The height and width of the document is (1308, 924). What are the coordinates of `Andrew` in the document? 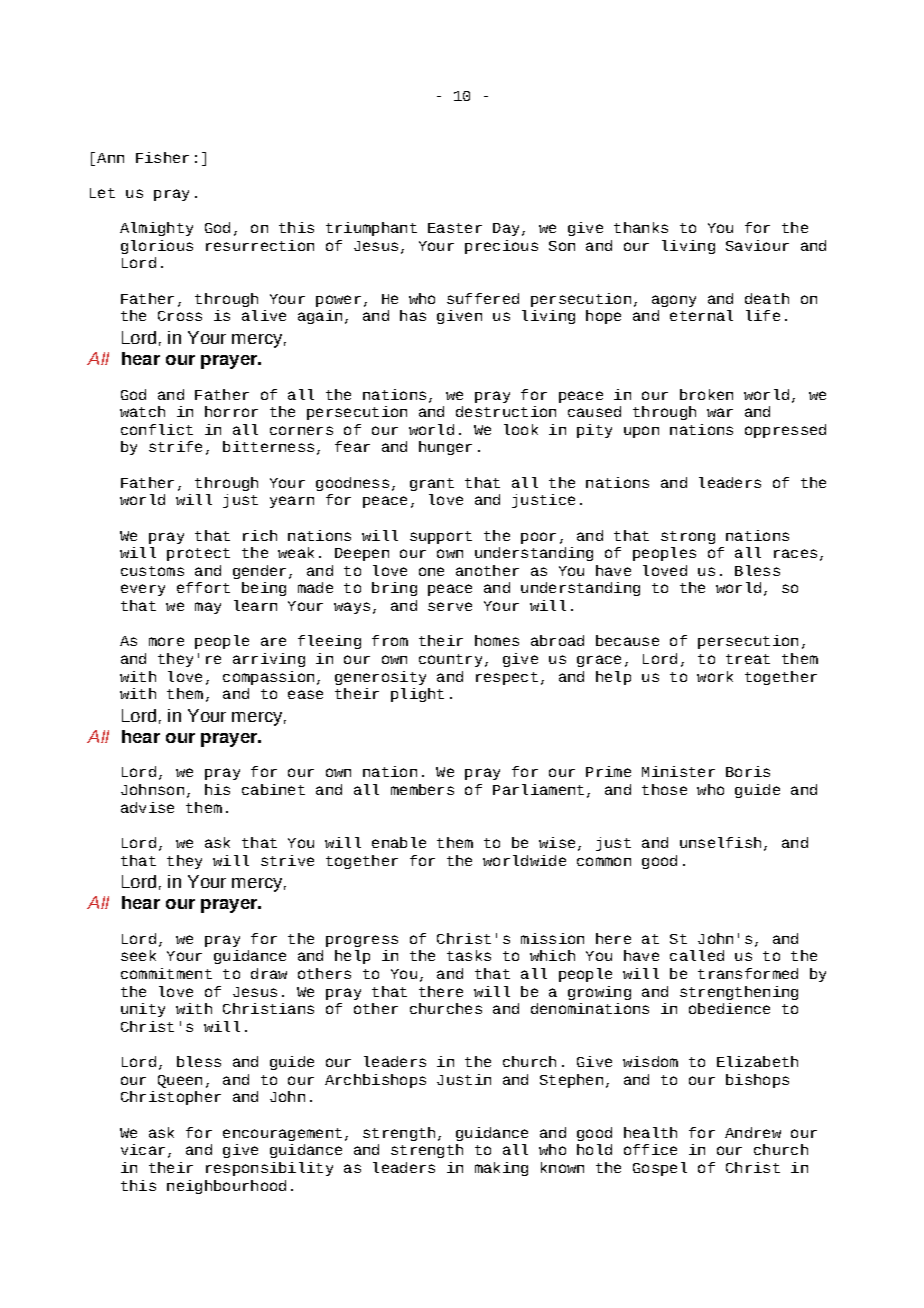 It's located at (753, 1132).
